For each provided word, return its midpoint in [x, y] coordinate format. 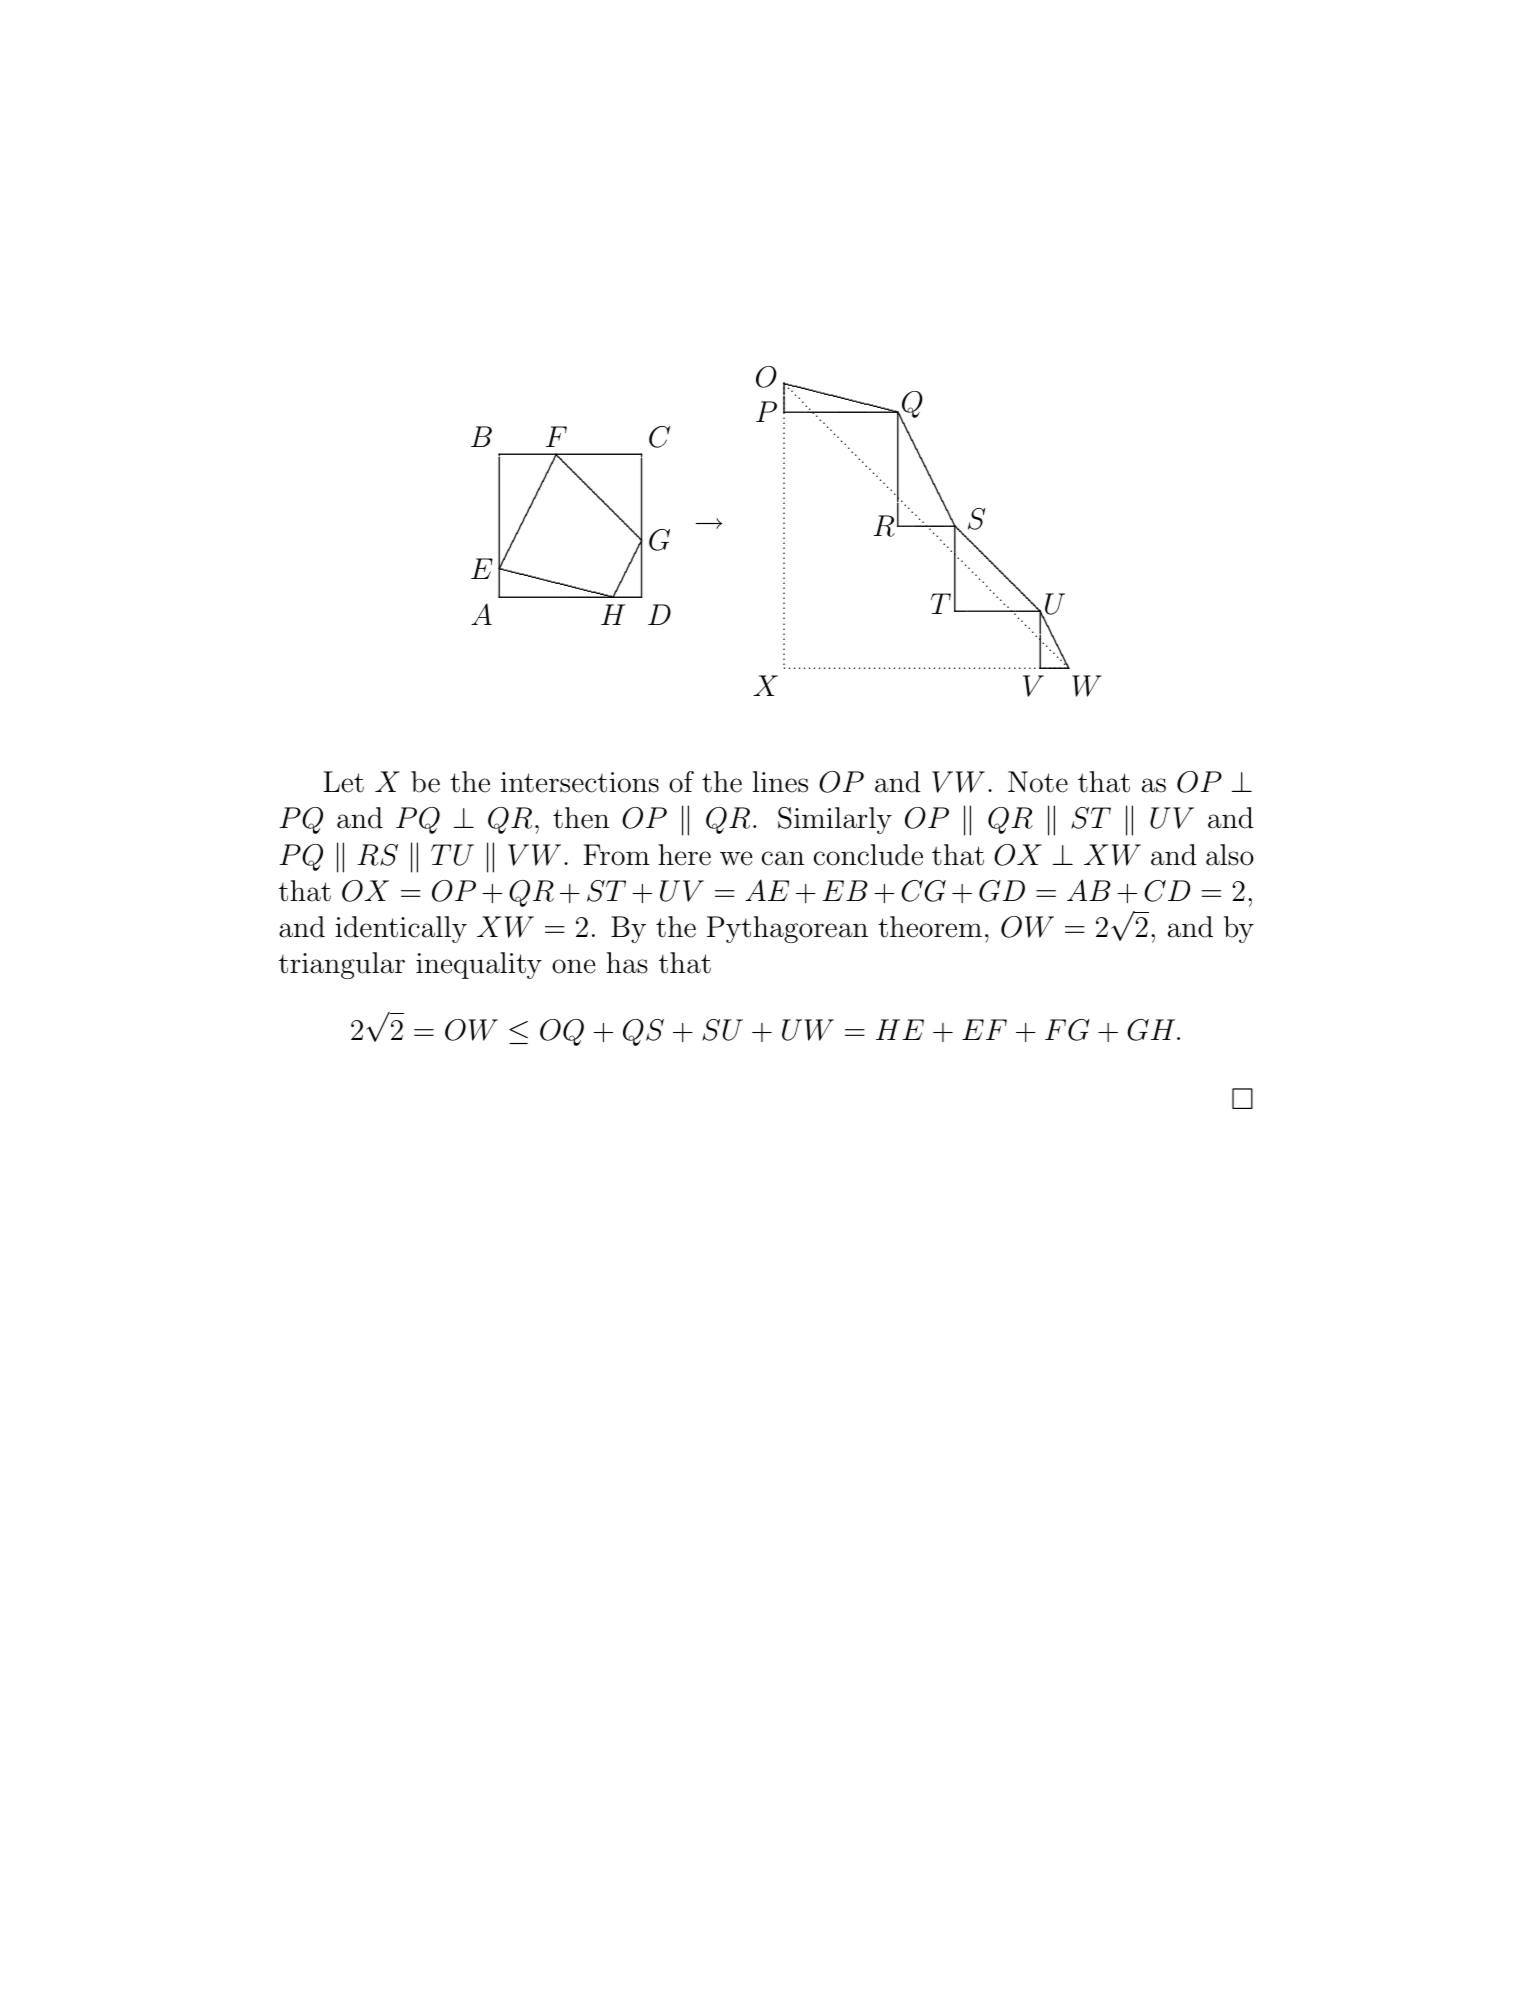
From [616, 855]
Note [1038, 782]
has [627, 963]
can [783, 858]
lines [780, 782]
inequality [479, 965]
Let [343, 782]
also [1230, 855]
